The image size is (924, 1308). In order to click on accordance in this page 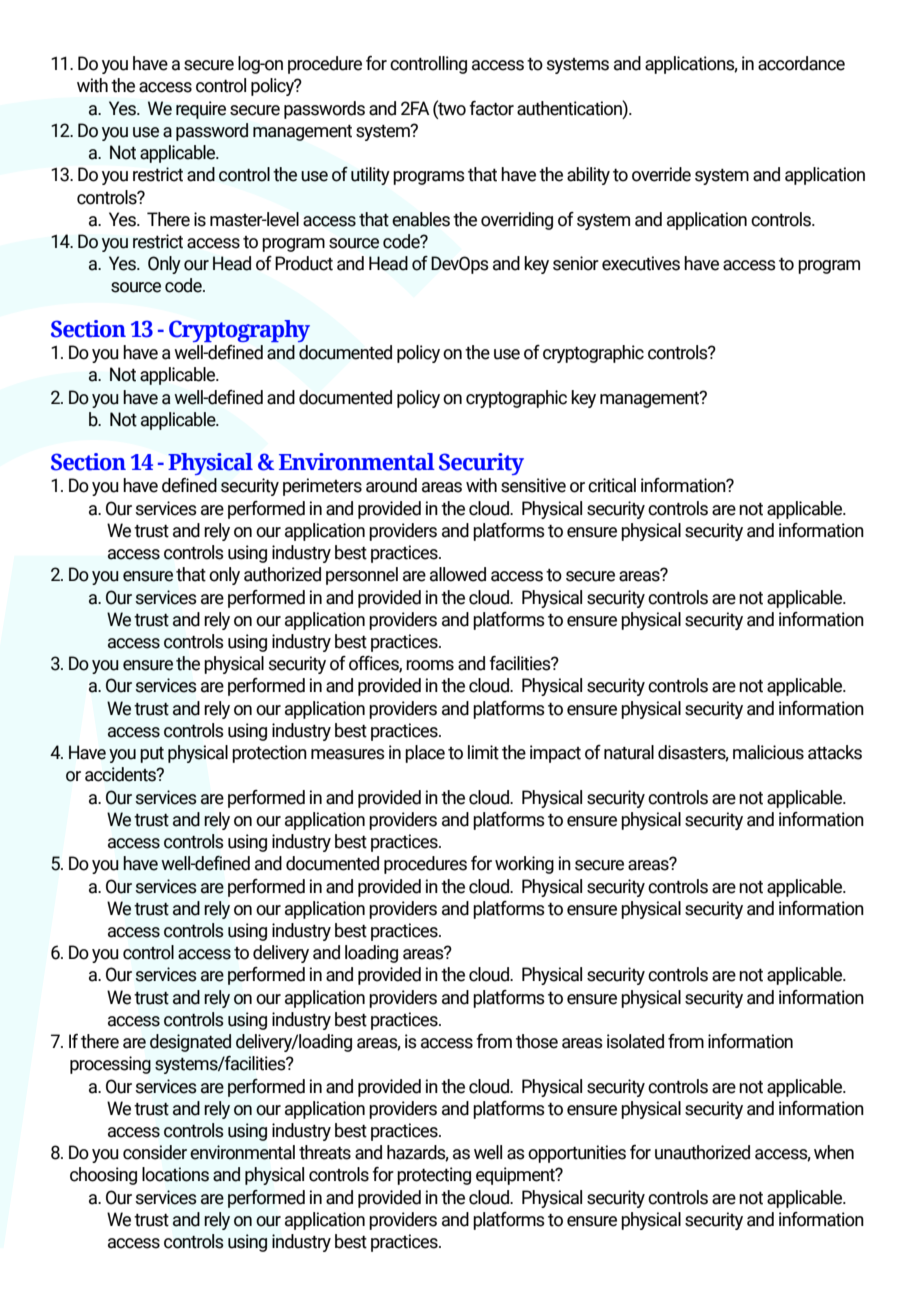, I will do `click(801, 63)`.
